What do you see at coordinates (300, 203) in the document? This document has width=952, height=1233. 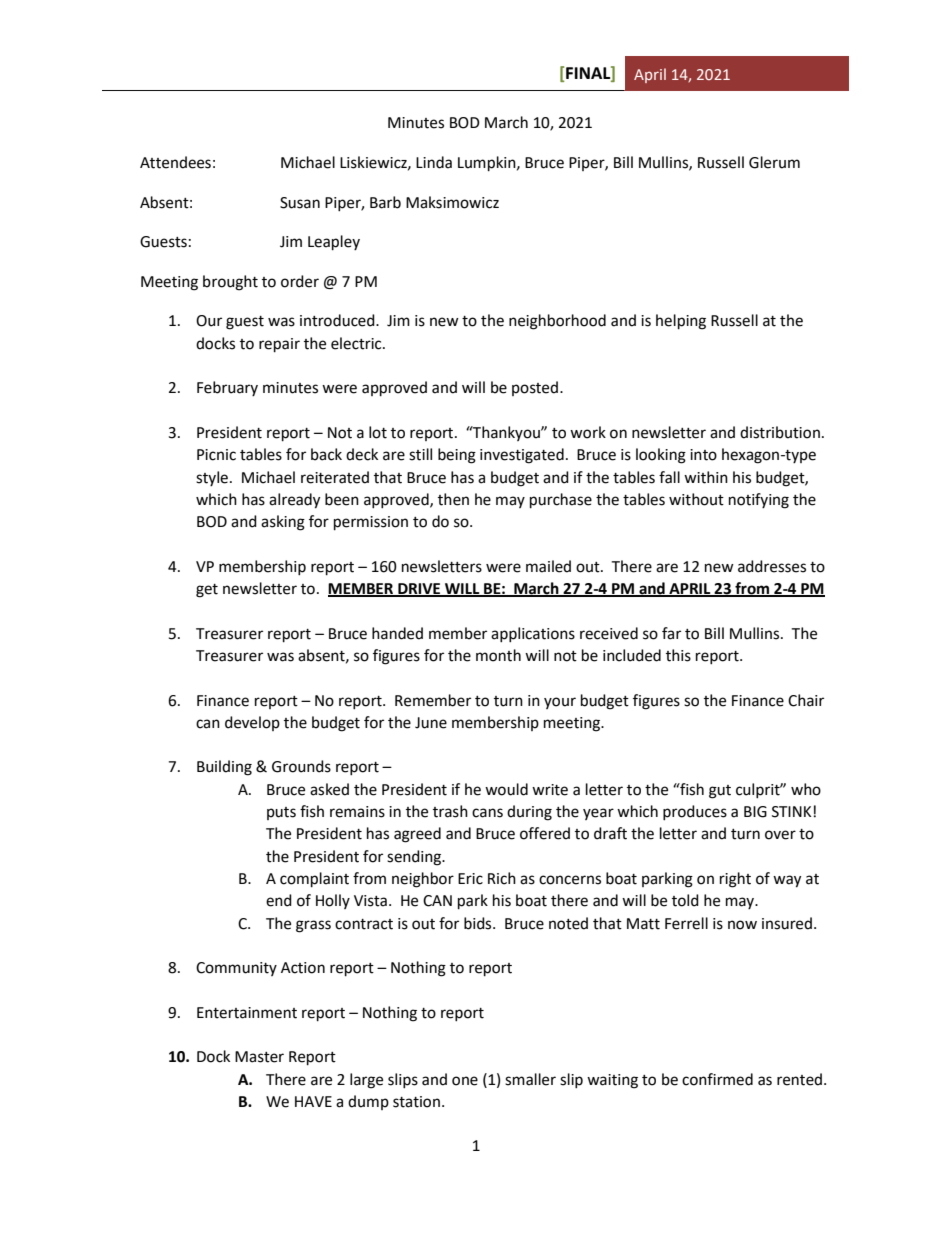 I see `Susan` at bounding box center [300, 203].
